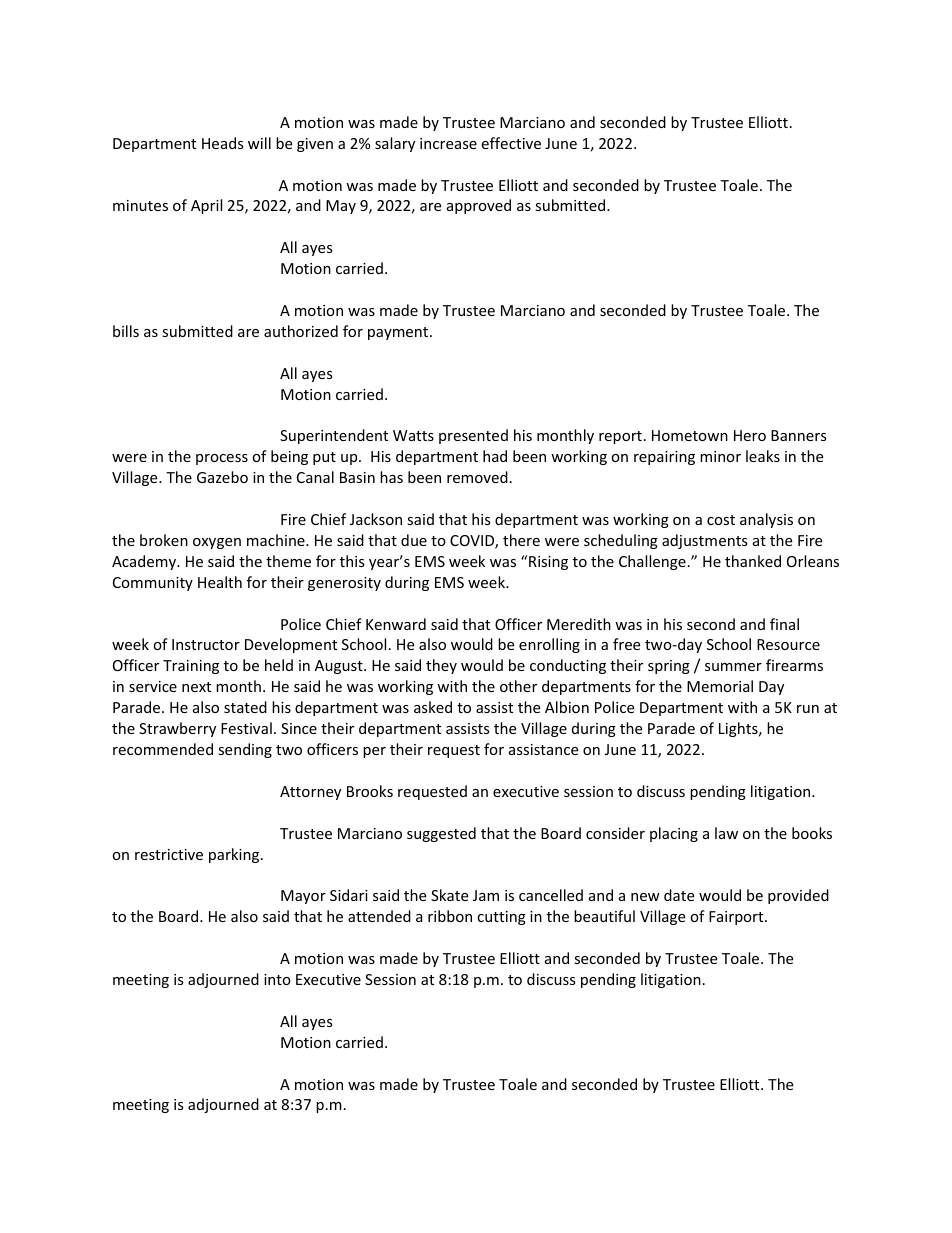  What do you see at coordinates (245, 750) in the image?
I see `sending` at bounding box center [245, 750].
